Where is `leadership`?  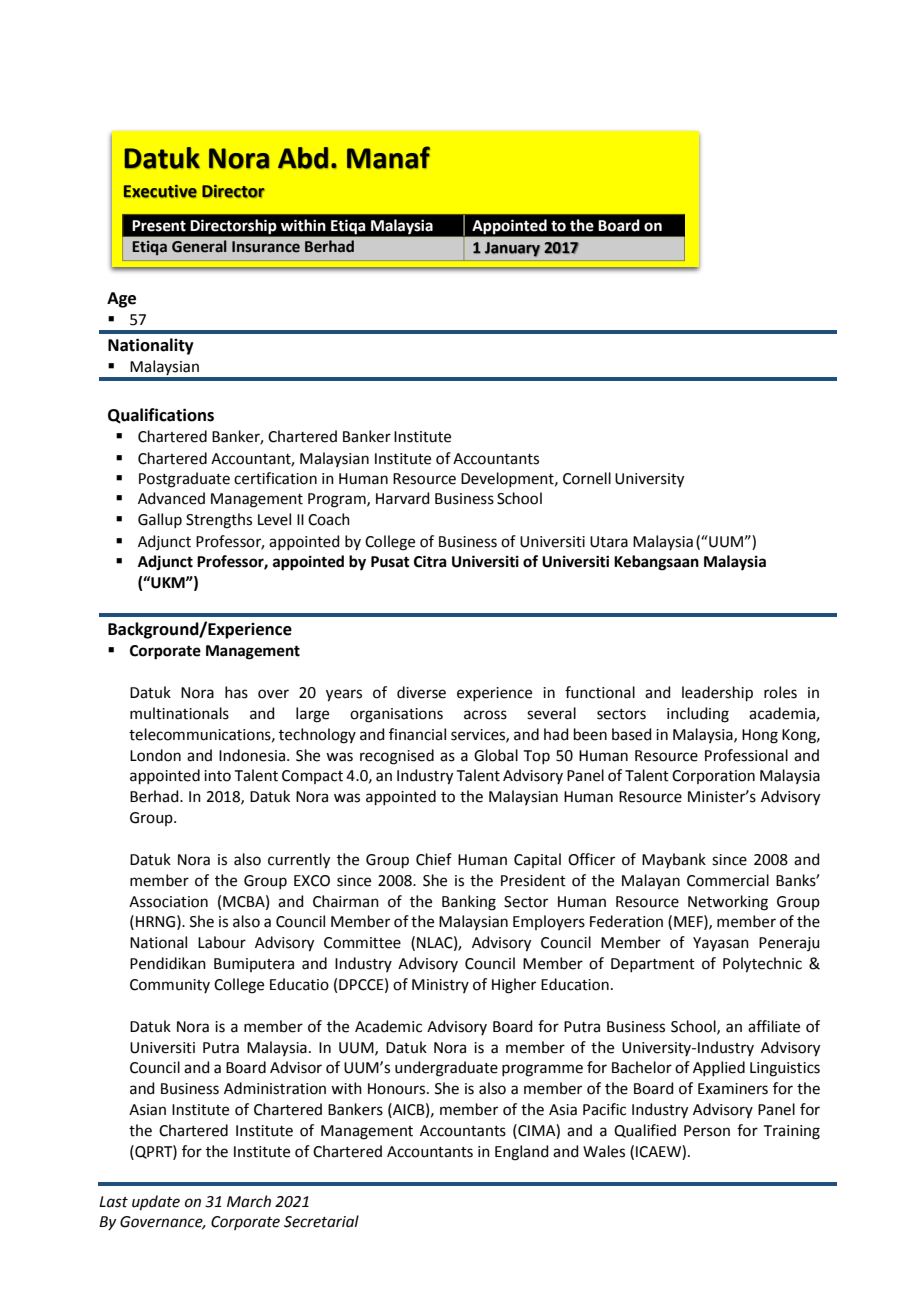
leadership is located at coordinates (717, 693).
